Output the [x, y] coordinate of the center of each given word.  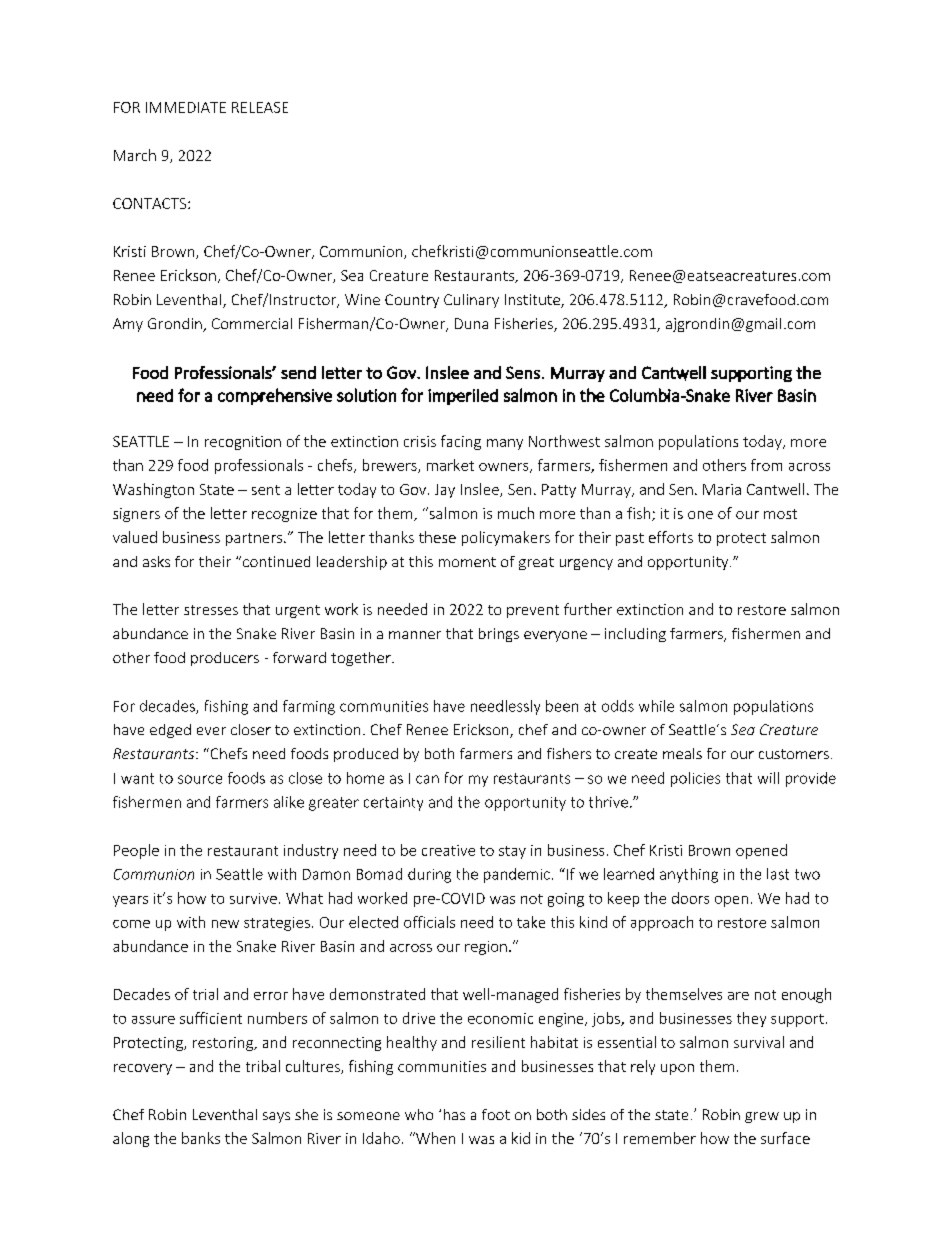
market [450, 465]
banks [201, 1138]
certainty [393, 804]
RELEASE [260, 107]
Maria [722, 489]
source [200, 779]
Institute [533, 301]
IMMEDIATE [186, 107]
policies [695, 779]
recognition [243, 443]
